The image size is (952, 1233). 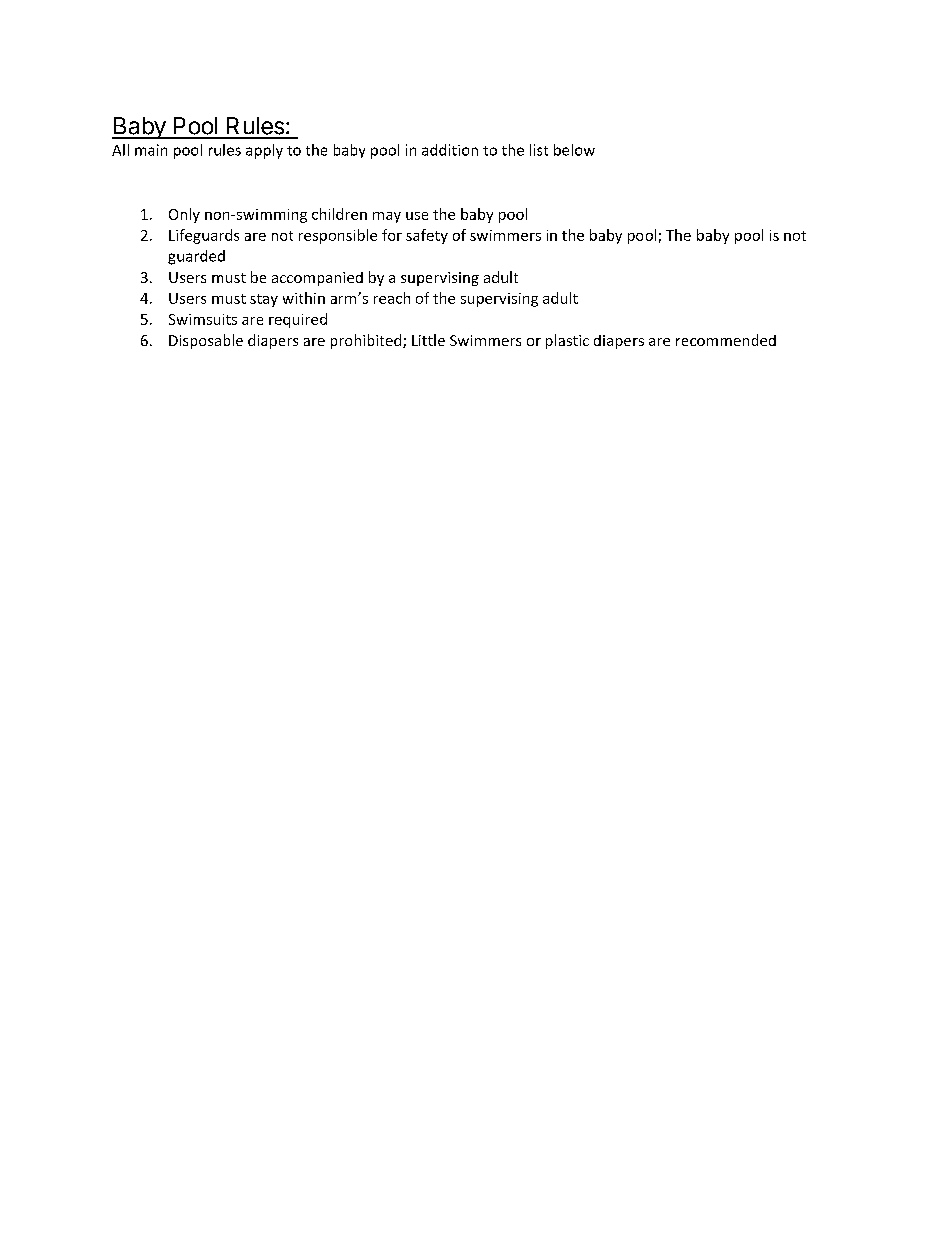 I want to click on Disposable, so click(x=206, y=341).
